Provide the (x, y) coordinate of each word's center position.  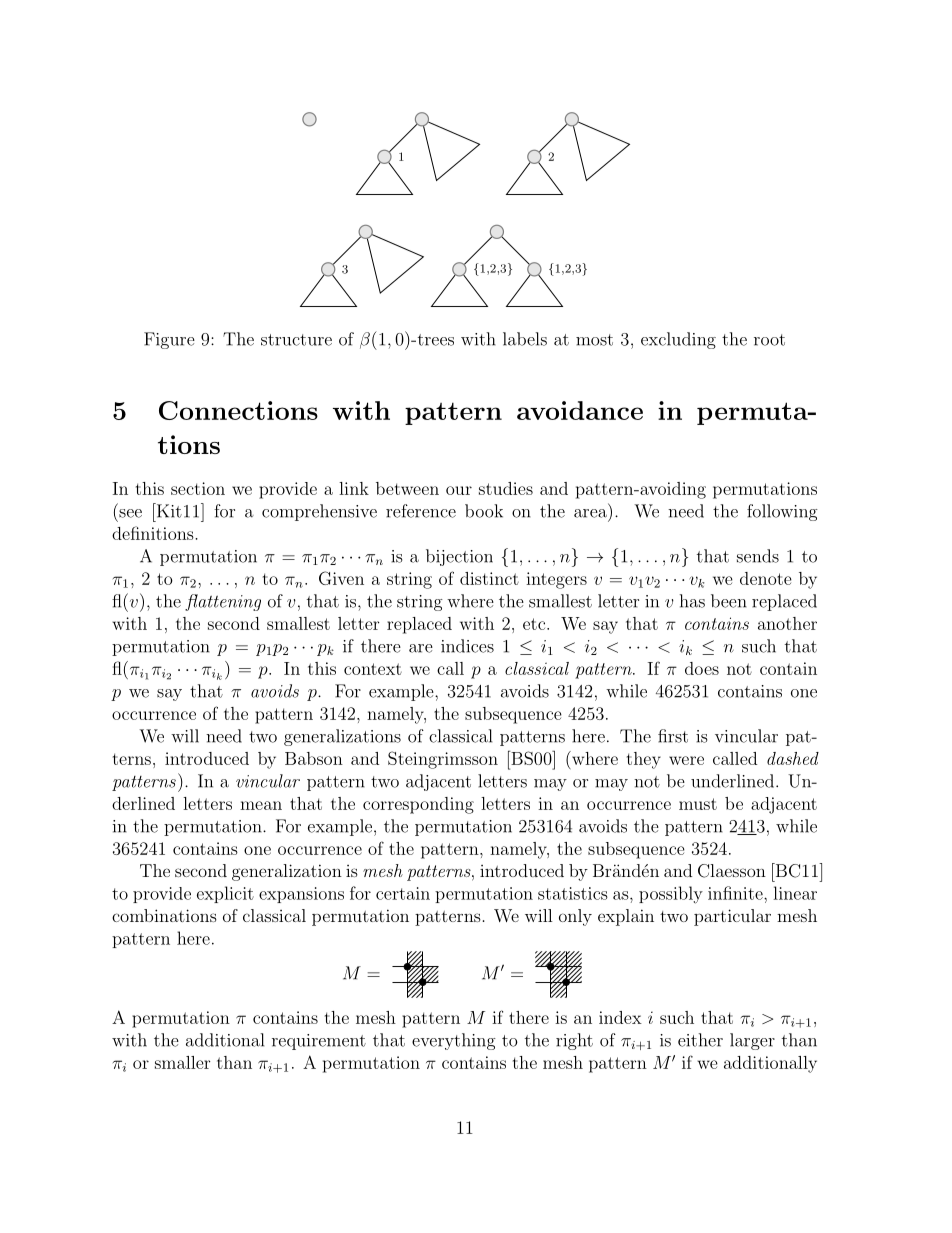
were (686, 760)
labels (525, 339)
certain (403, 893)
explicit (225, 894)
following (782, 512)
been (729, 601)
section (198, 488)
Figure (169, 340)
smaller (182, 1062)
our (459, 490)
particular (732, 917)
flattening (223, 602)
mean (261, 805)
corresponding (418, 805)
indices (467, 646)
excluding (678, 340)
